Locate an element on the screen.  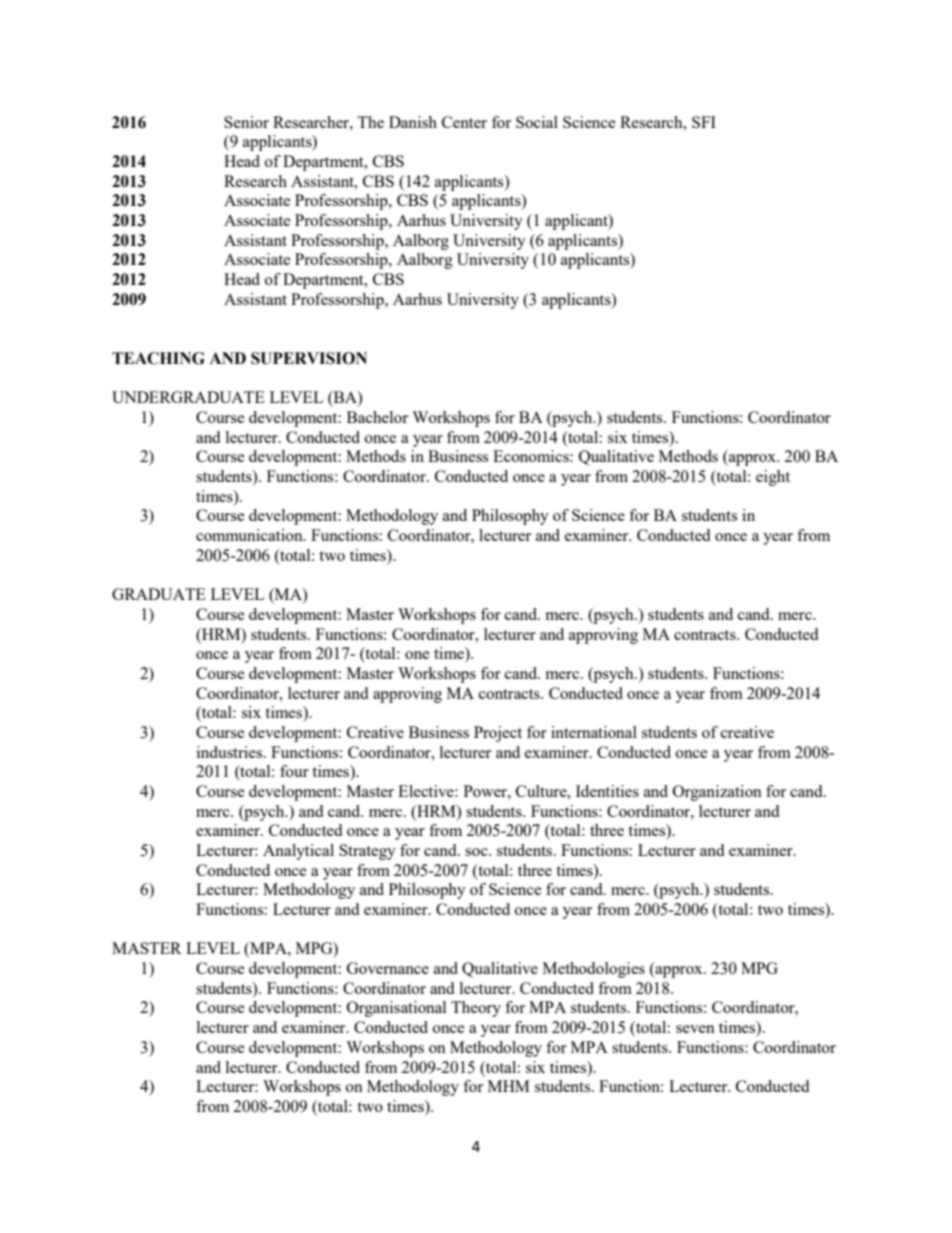
eight is located at coordinates (773, 478).
